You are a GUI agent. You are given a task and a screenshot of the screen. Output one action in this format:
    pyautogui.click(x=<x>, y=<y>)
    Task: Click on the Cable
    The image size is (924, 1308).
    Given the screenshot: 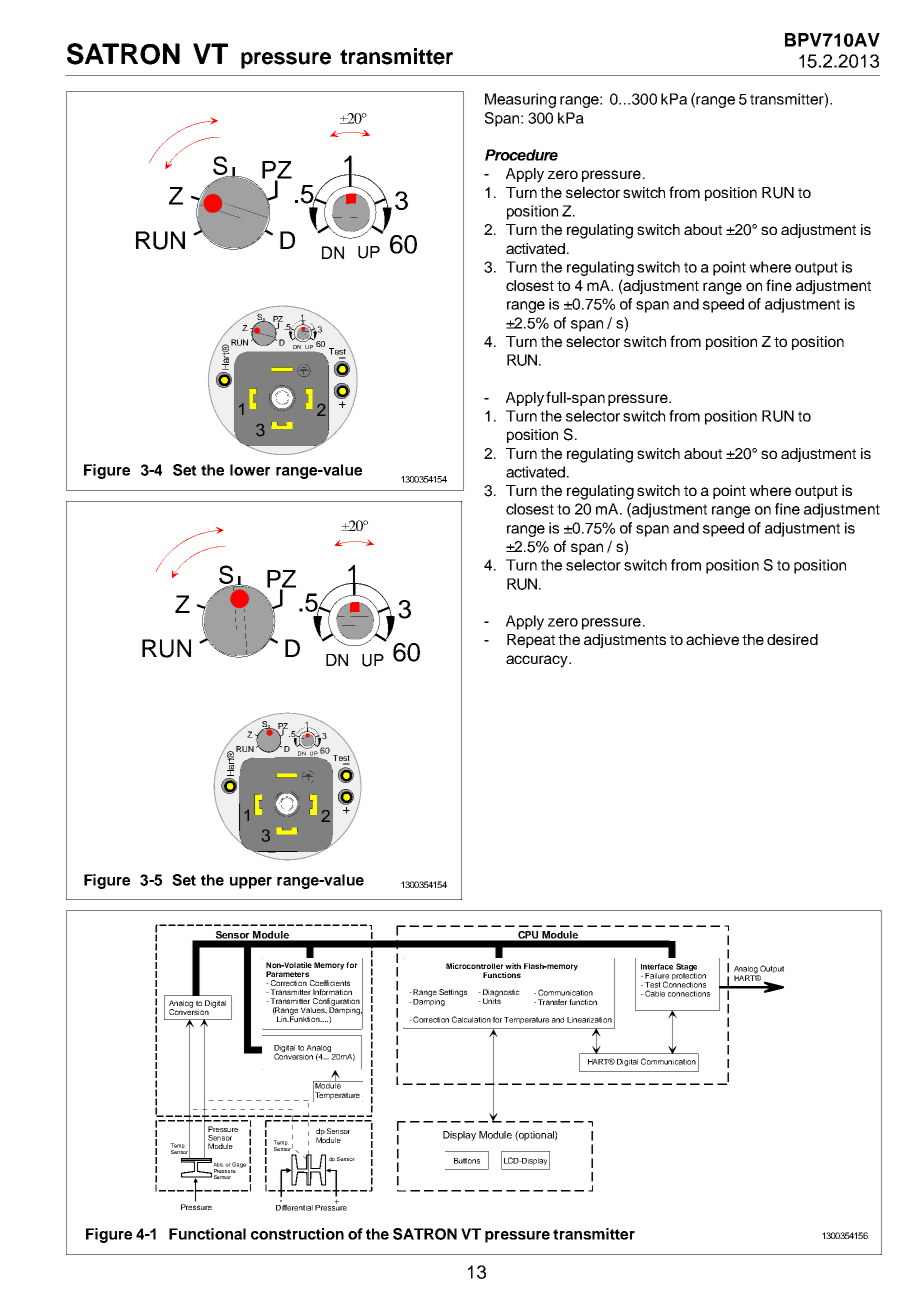 What is the action you would take?
    pyautogui.click(x=655, y=993)
